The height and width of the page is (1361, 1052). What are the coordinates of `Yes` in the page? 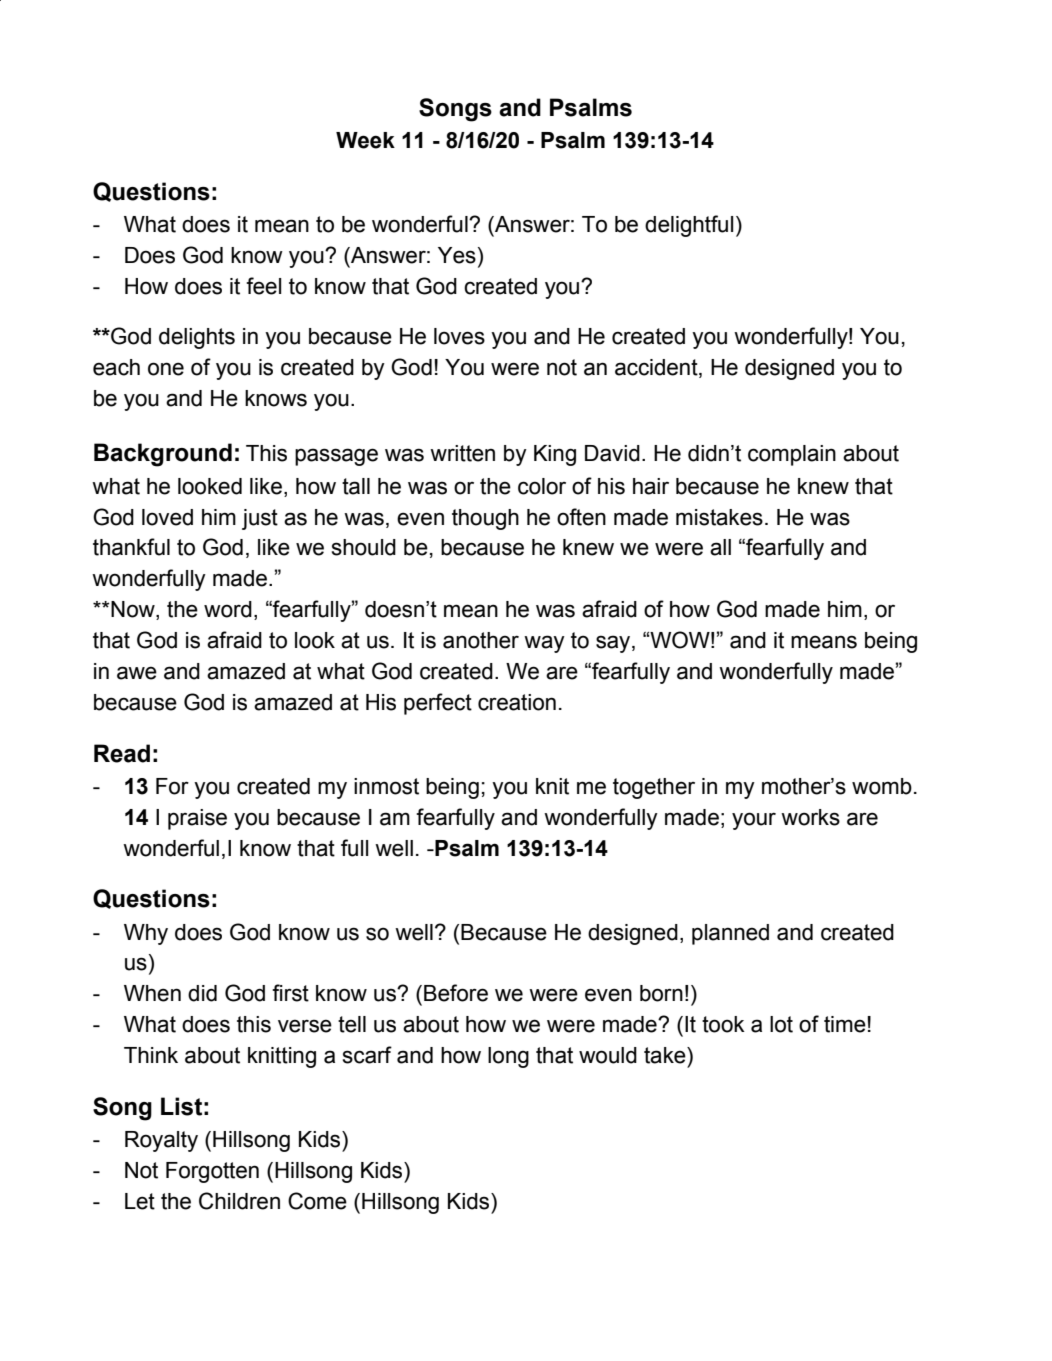 It's located at (457, 255).
